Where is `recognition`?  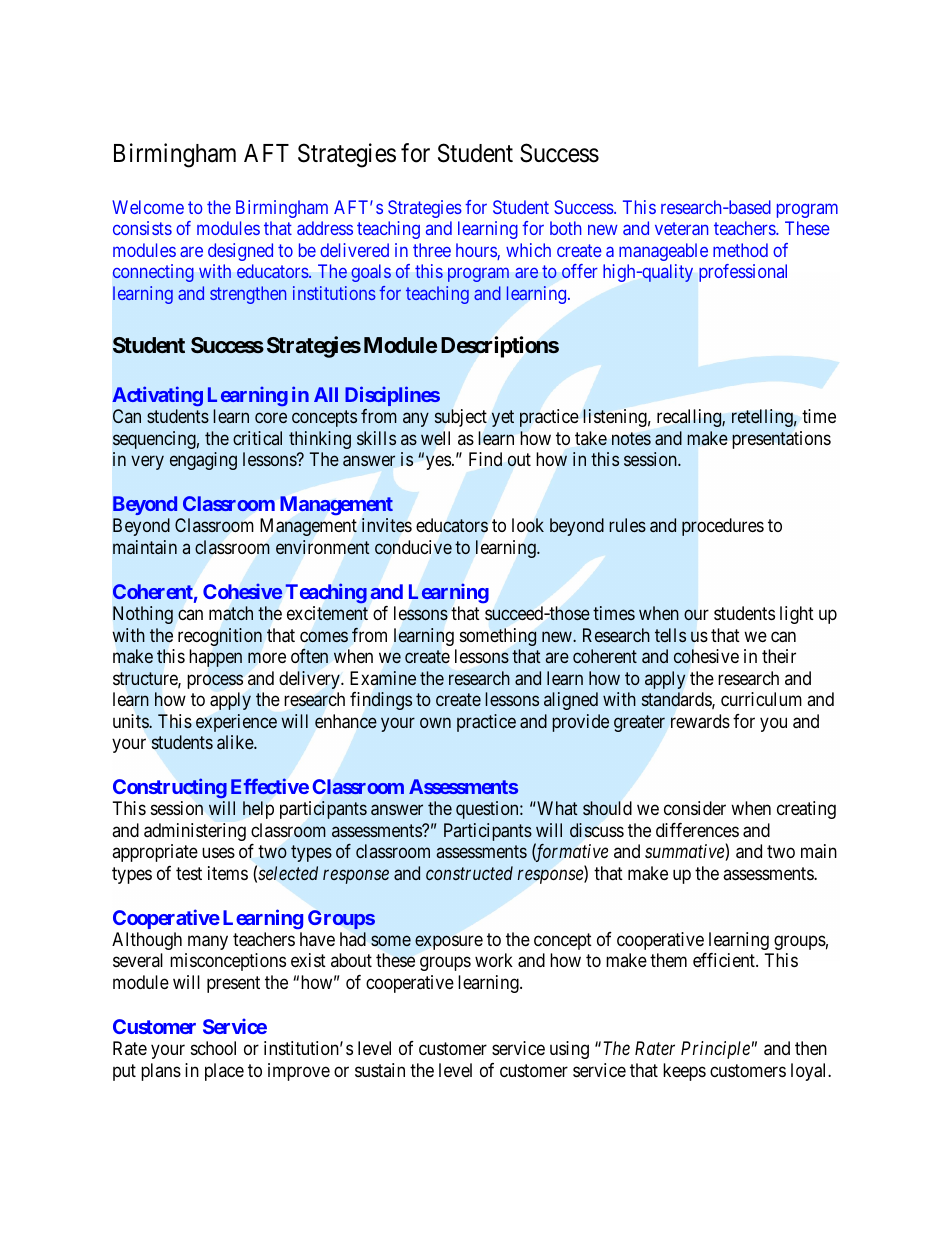 recognition is located at coordinates (220, 637).
